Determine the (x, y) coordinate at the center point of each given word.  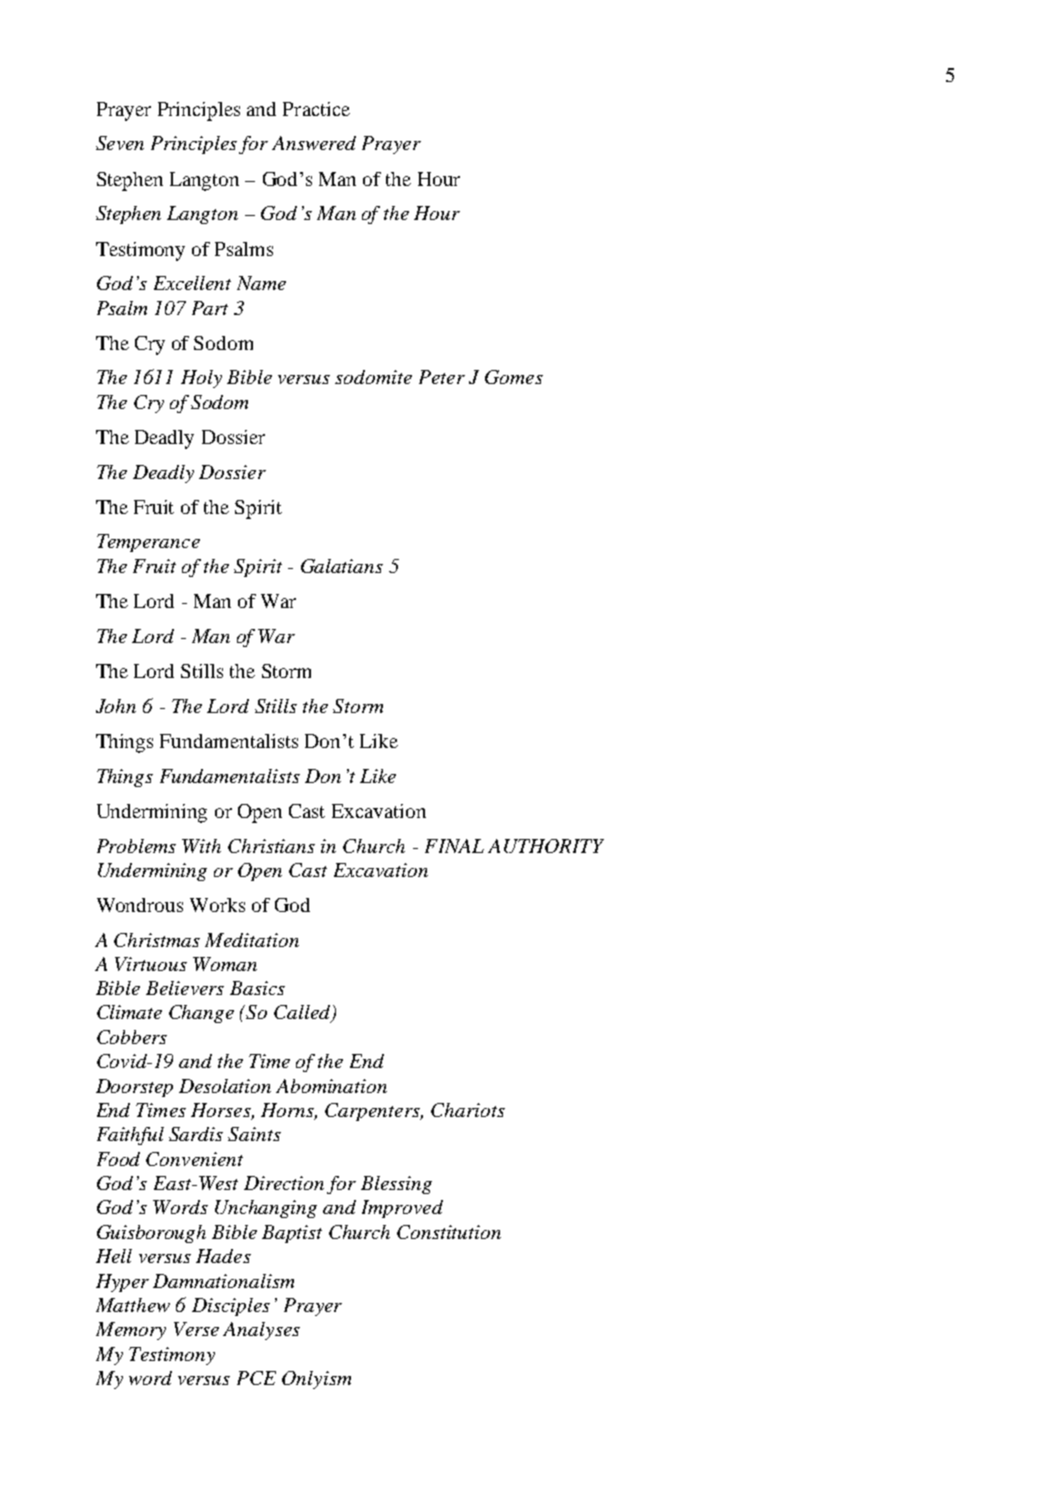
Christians (271, 846)
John (116, 706)
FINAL (454, 846)
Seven (120, 143)
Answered (314, 143)
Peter (442, 377)
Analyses (261, 1331)
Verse (196, 1329)
